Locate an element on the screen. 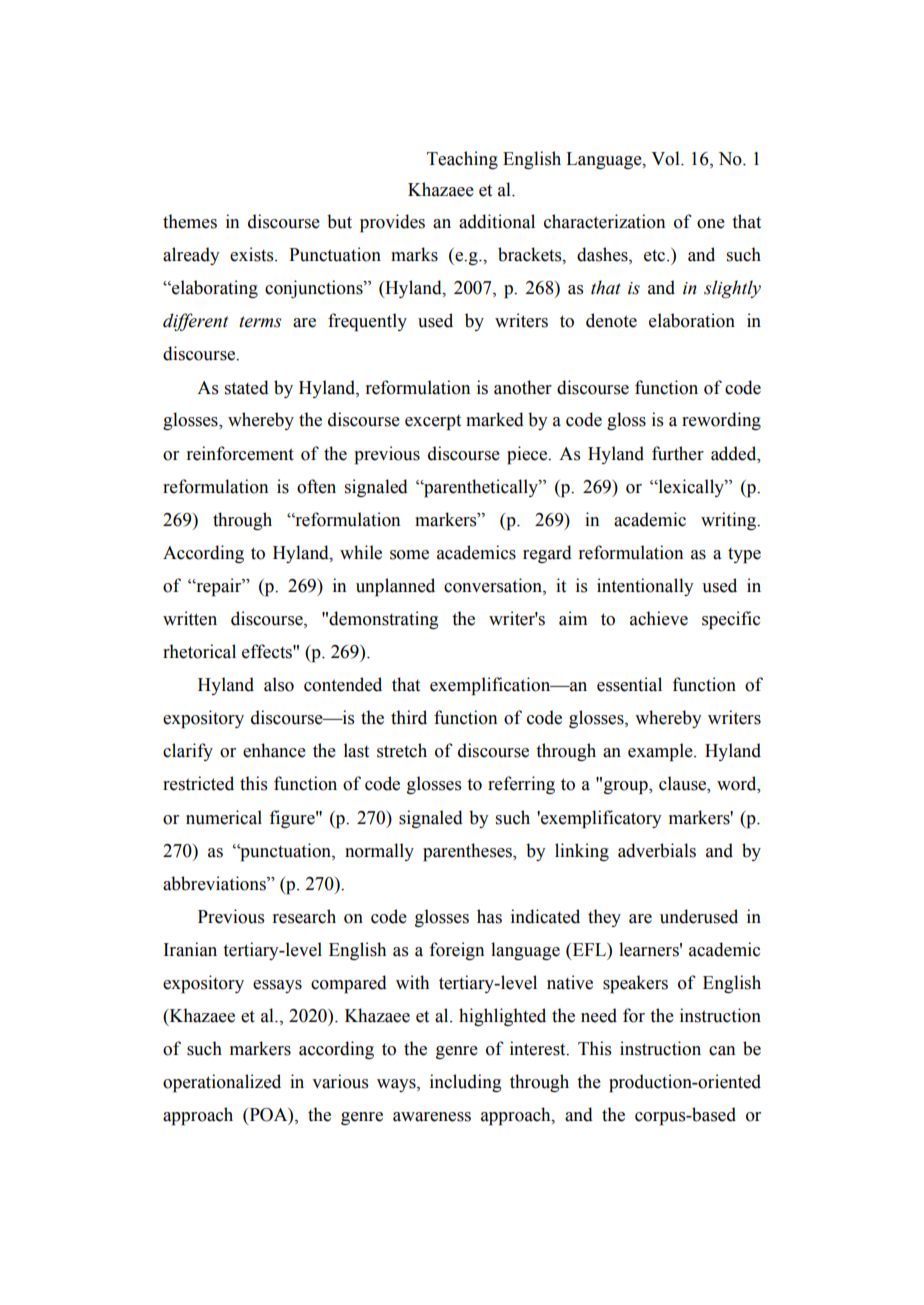 This screenshot has height=1305, width=924. further is located at coordinates (678, 453).
